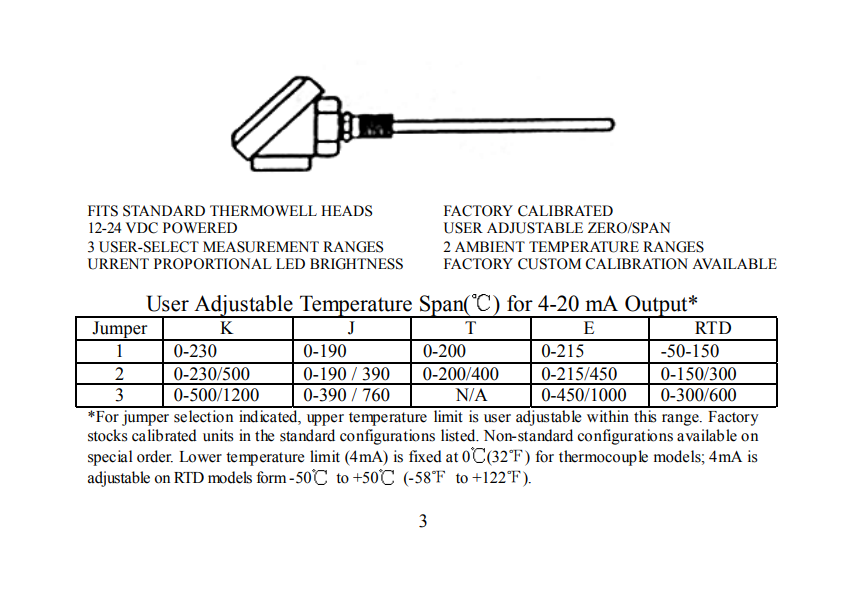 The height and width of the screenshot is (613, 846). What do you see at coordinates (213, 264) in the screenshot?
I see `PROPORTIONAL` at bounding box center [213, 264].
